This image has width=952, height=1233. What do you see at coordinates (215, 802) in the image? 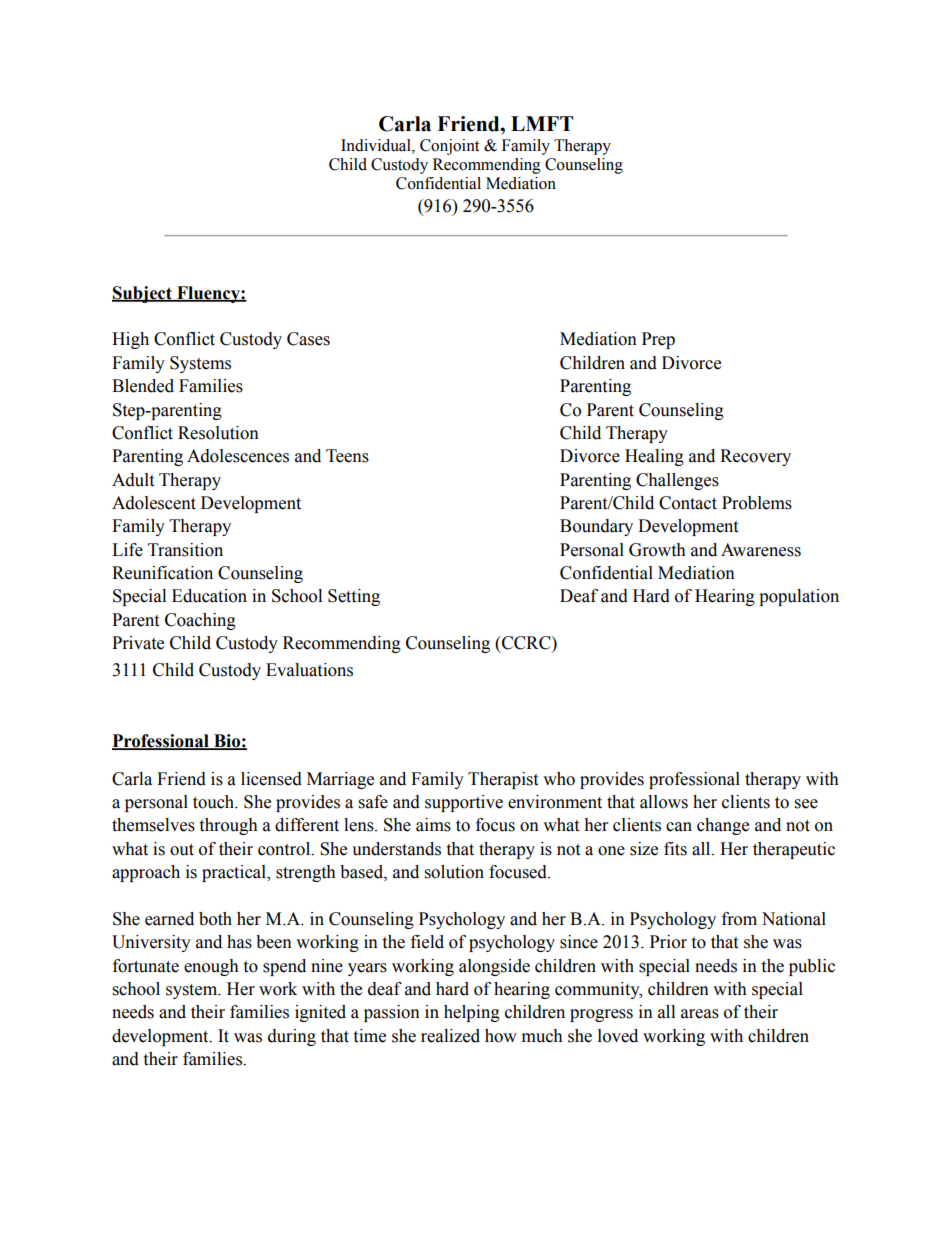
I see `touch` at bounding box center [215, 802].
